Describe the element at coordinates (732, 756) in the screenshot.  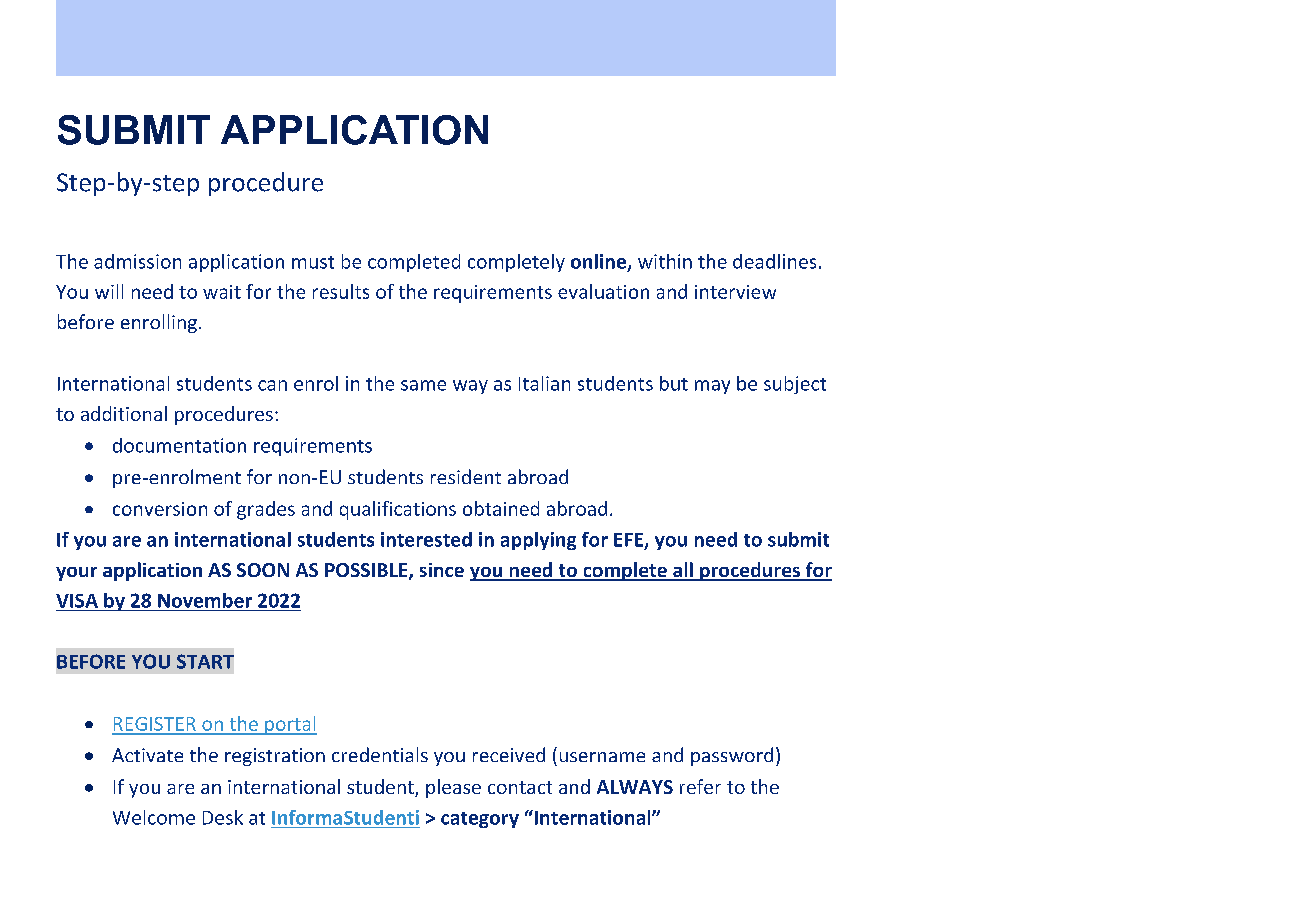
I see `password` at that location.
